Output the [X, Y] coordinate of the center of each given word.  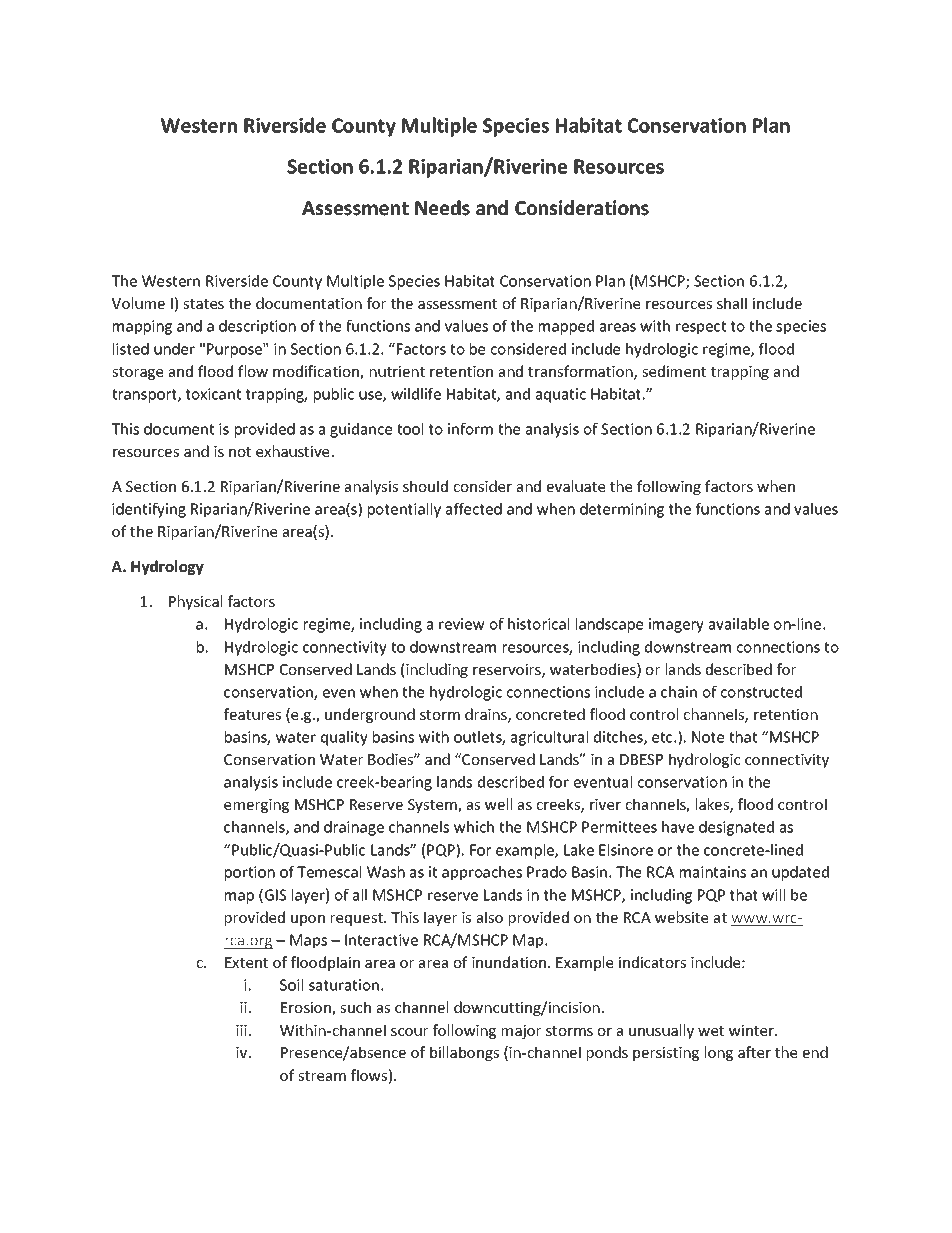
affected [474, 509]
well [498, 804]
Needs [442, 208]
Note [708, 737]
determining [622, 510]
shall [732, 303]
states [203, 304]
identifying [149, 510]
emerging [256, 806]
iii [241, 1030]
